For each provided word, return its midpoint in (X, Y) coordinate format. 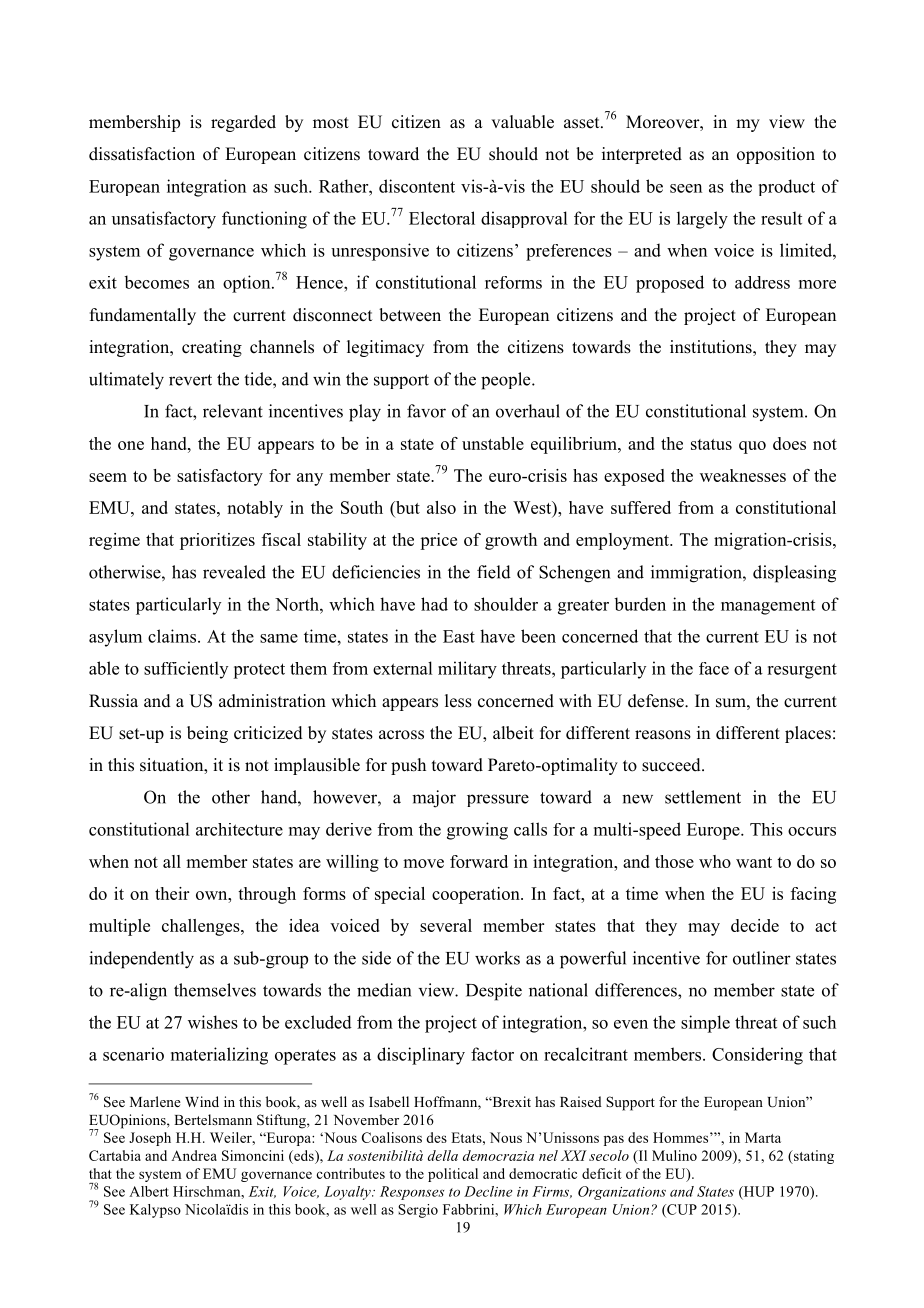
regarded (243, 123)
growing (477, 831)
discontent (417, 186)
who (715, 861)
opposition (776, 155)
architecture (239, 829)
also (441, 507)
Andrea (194, 1155)
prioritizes (217, 541)
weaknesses (743, 475)
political (453, 1175)
